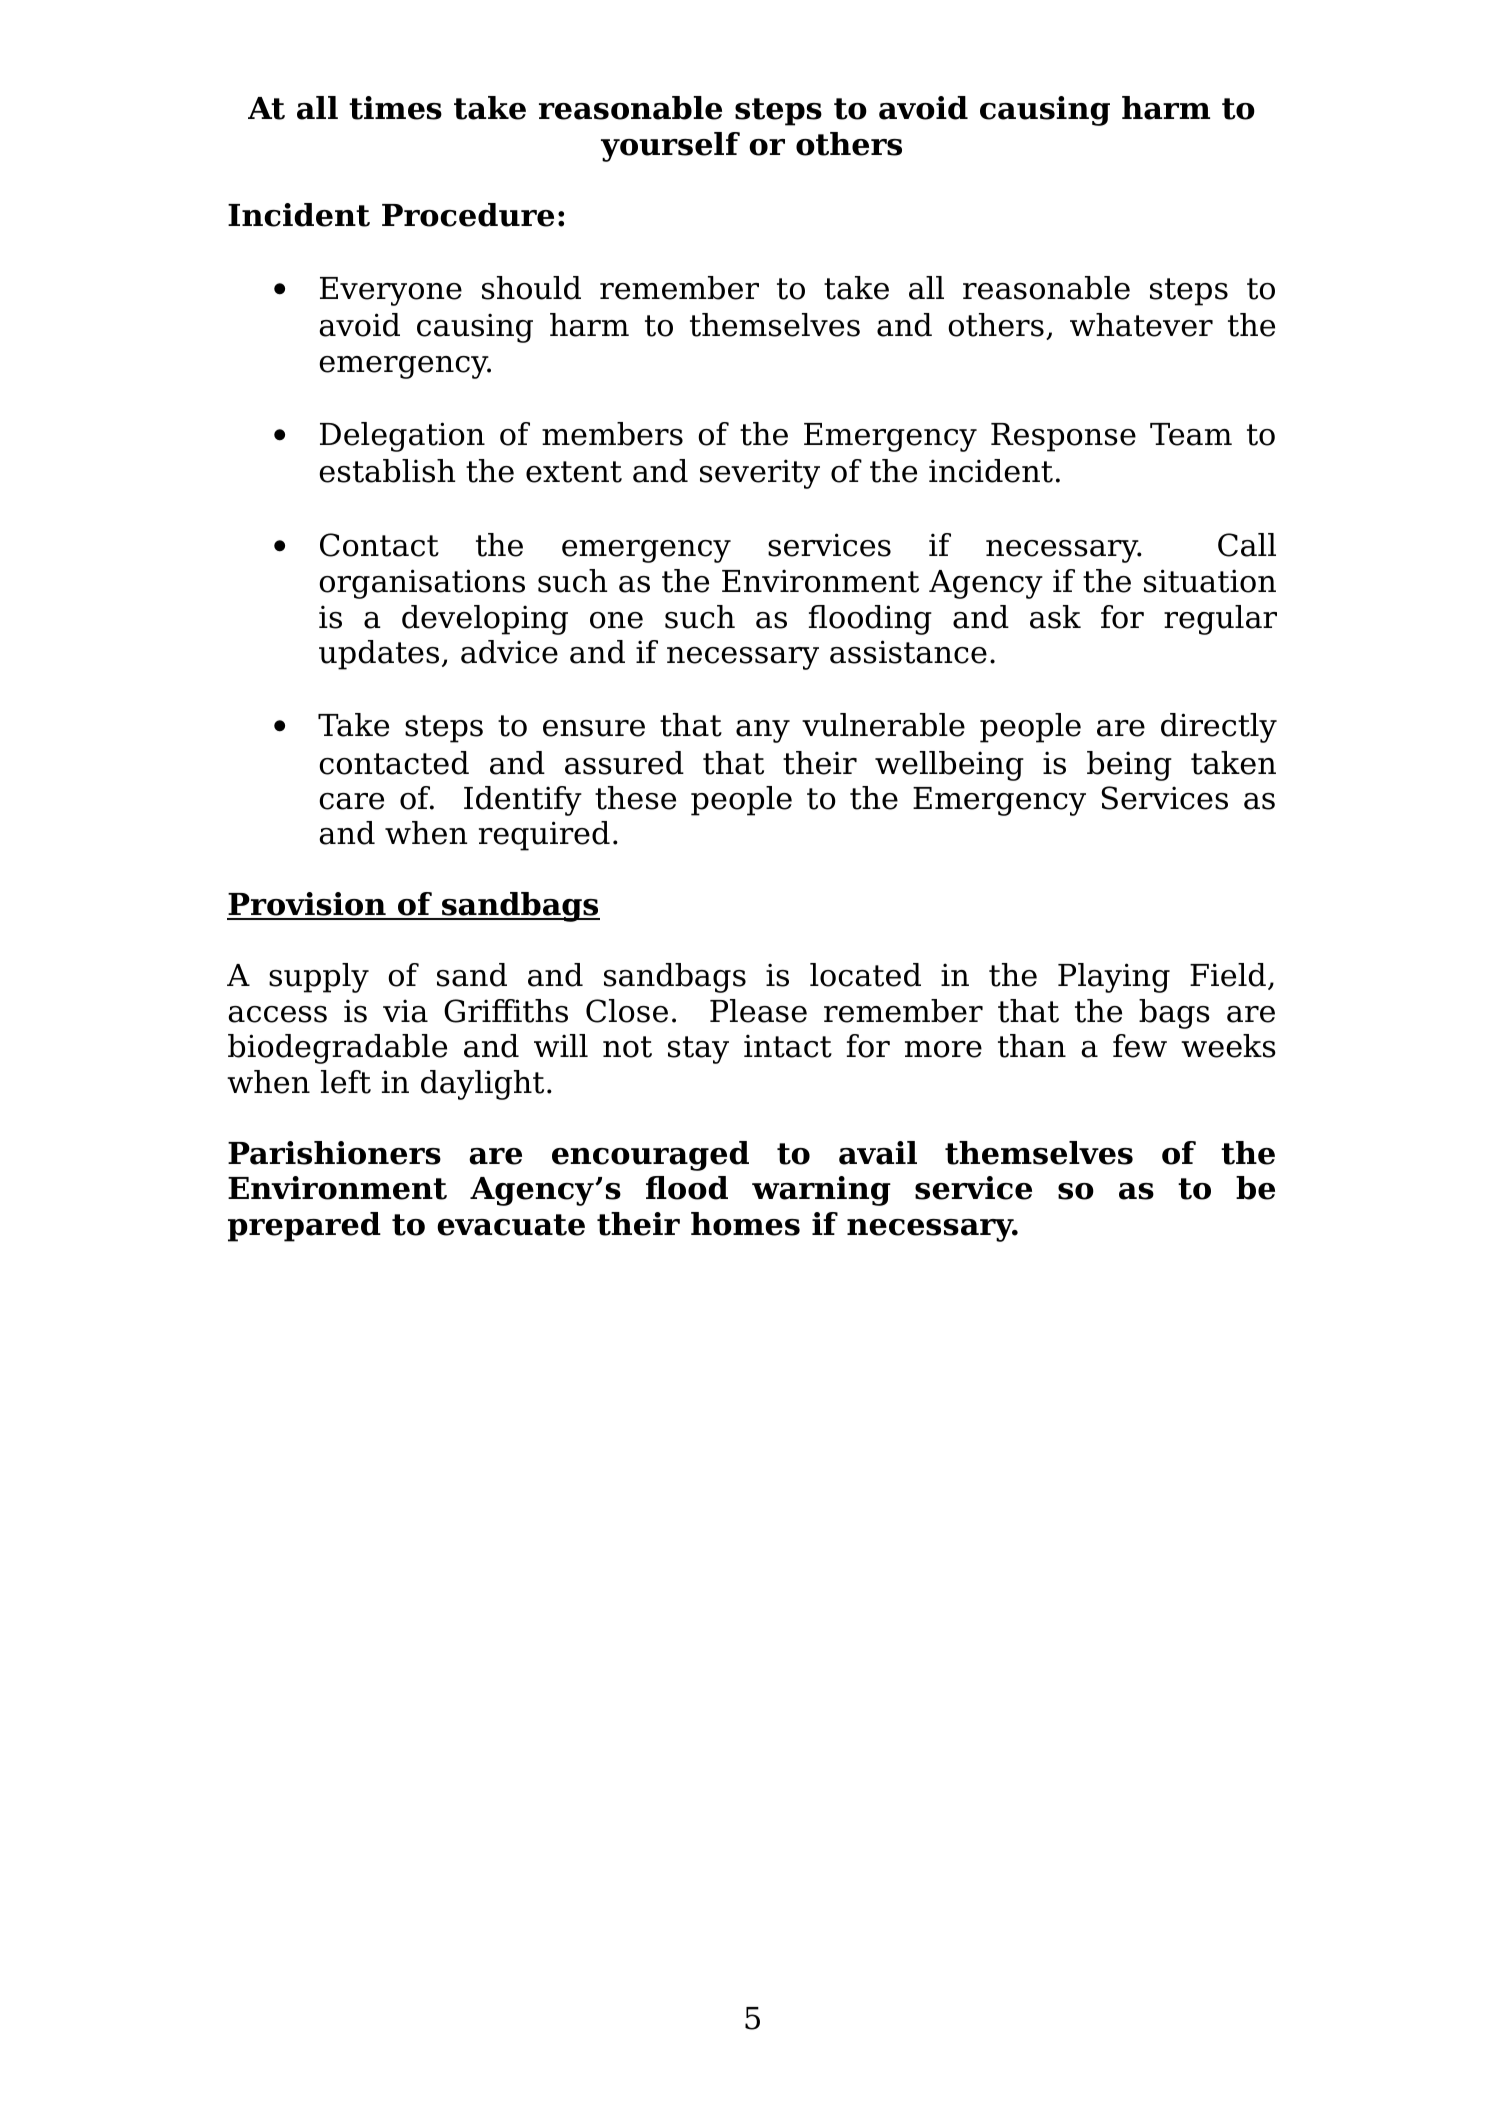 Image resolution: width=1504 pixels, height=2128 pixels. I want to click on severity, so click(760, 474).
